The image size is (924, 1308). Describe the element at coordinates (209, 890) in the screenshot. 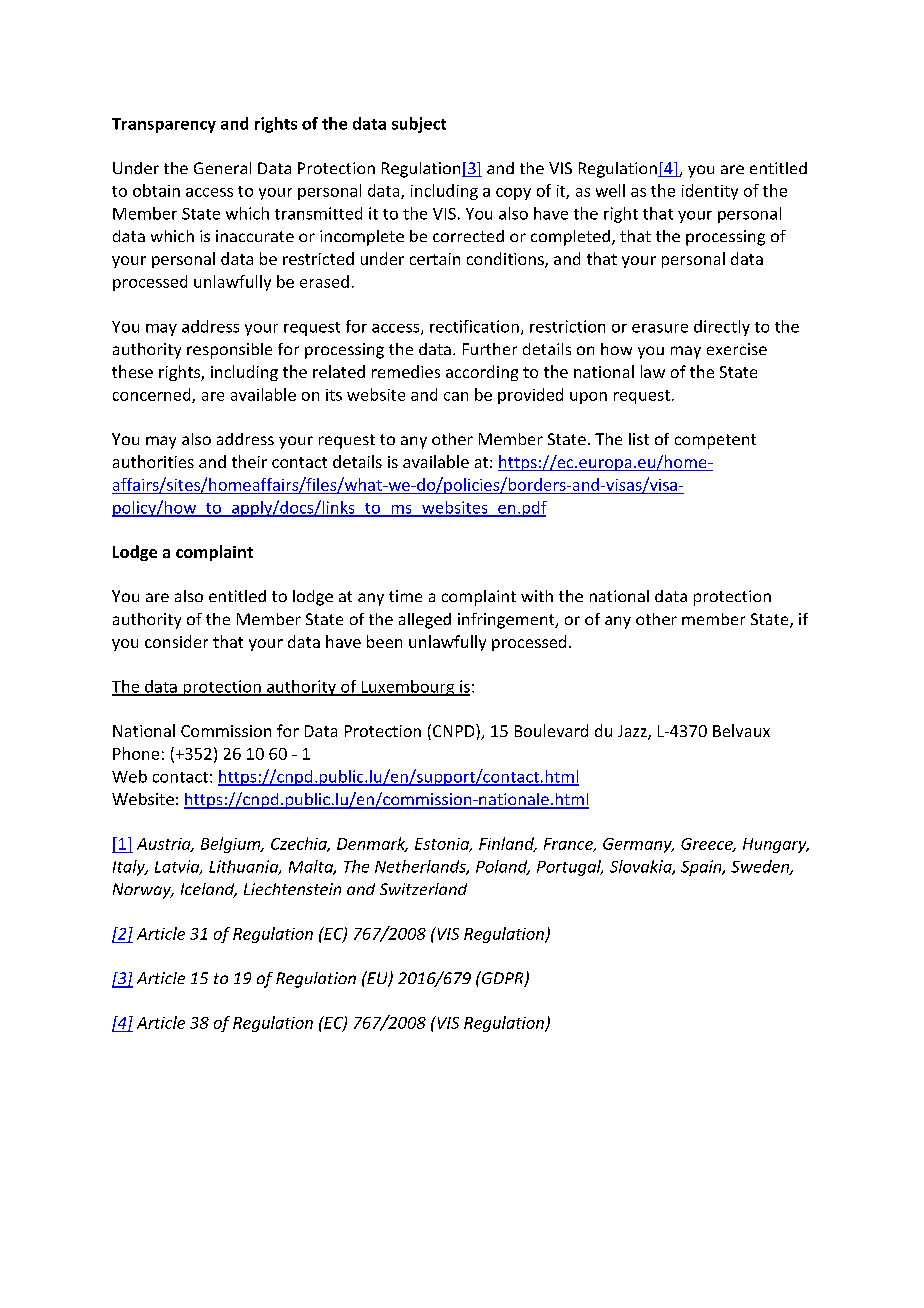

I see `Iceland` at that location.
